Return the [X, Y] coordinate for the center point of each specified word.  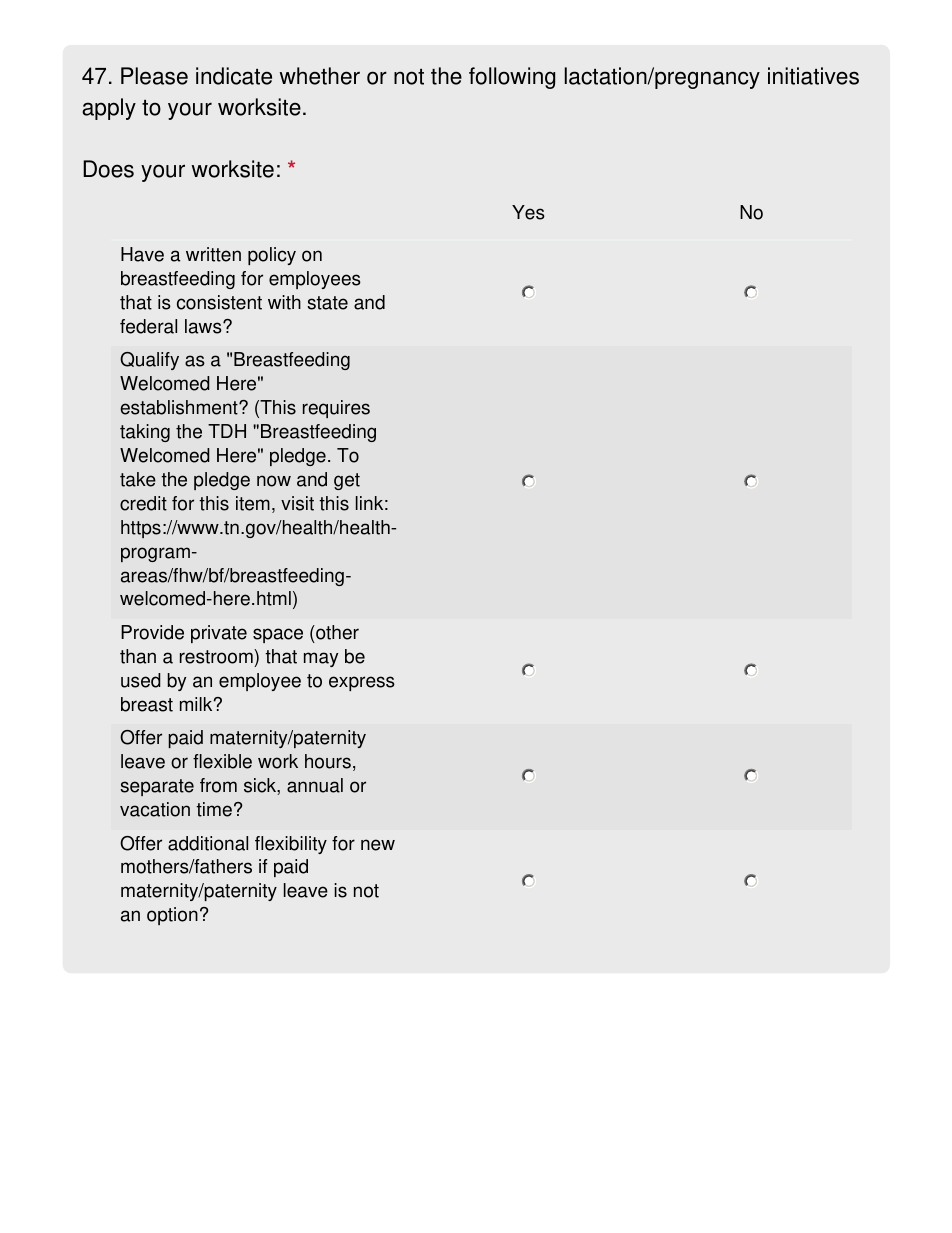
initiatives [813, 76]
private [219, 634]
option [172, 916]
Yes [528, 212]
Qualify [149, 361]
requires [336, 409]
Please [154, 76]
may [321, 659]
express [362, 683]
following [512, 78]
